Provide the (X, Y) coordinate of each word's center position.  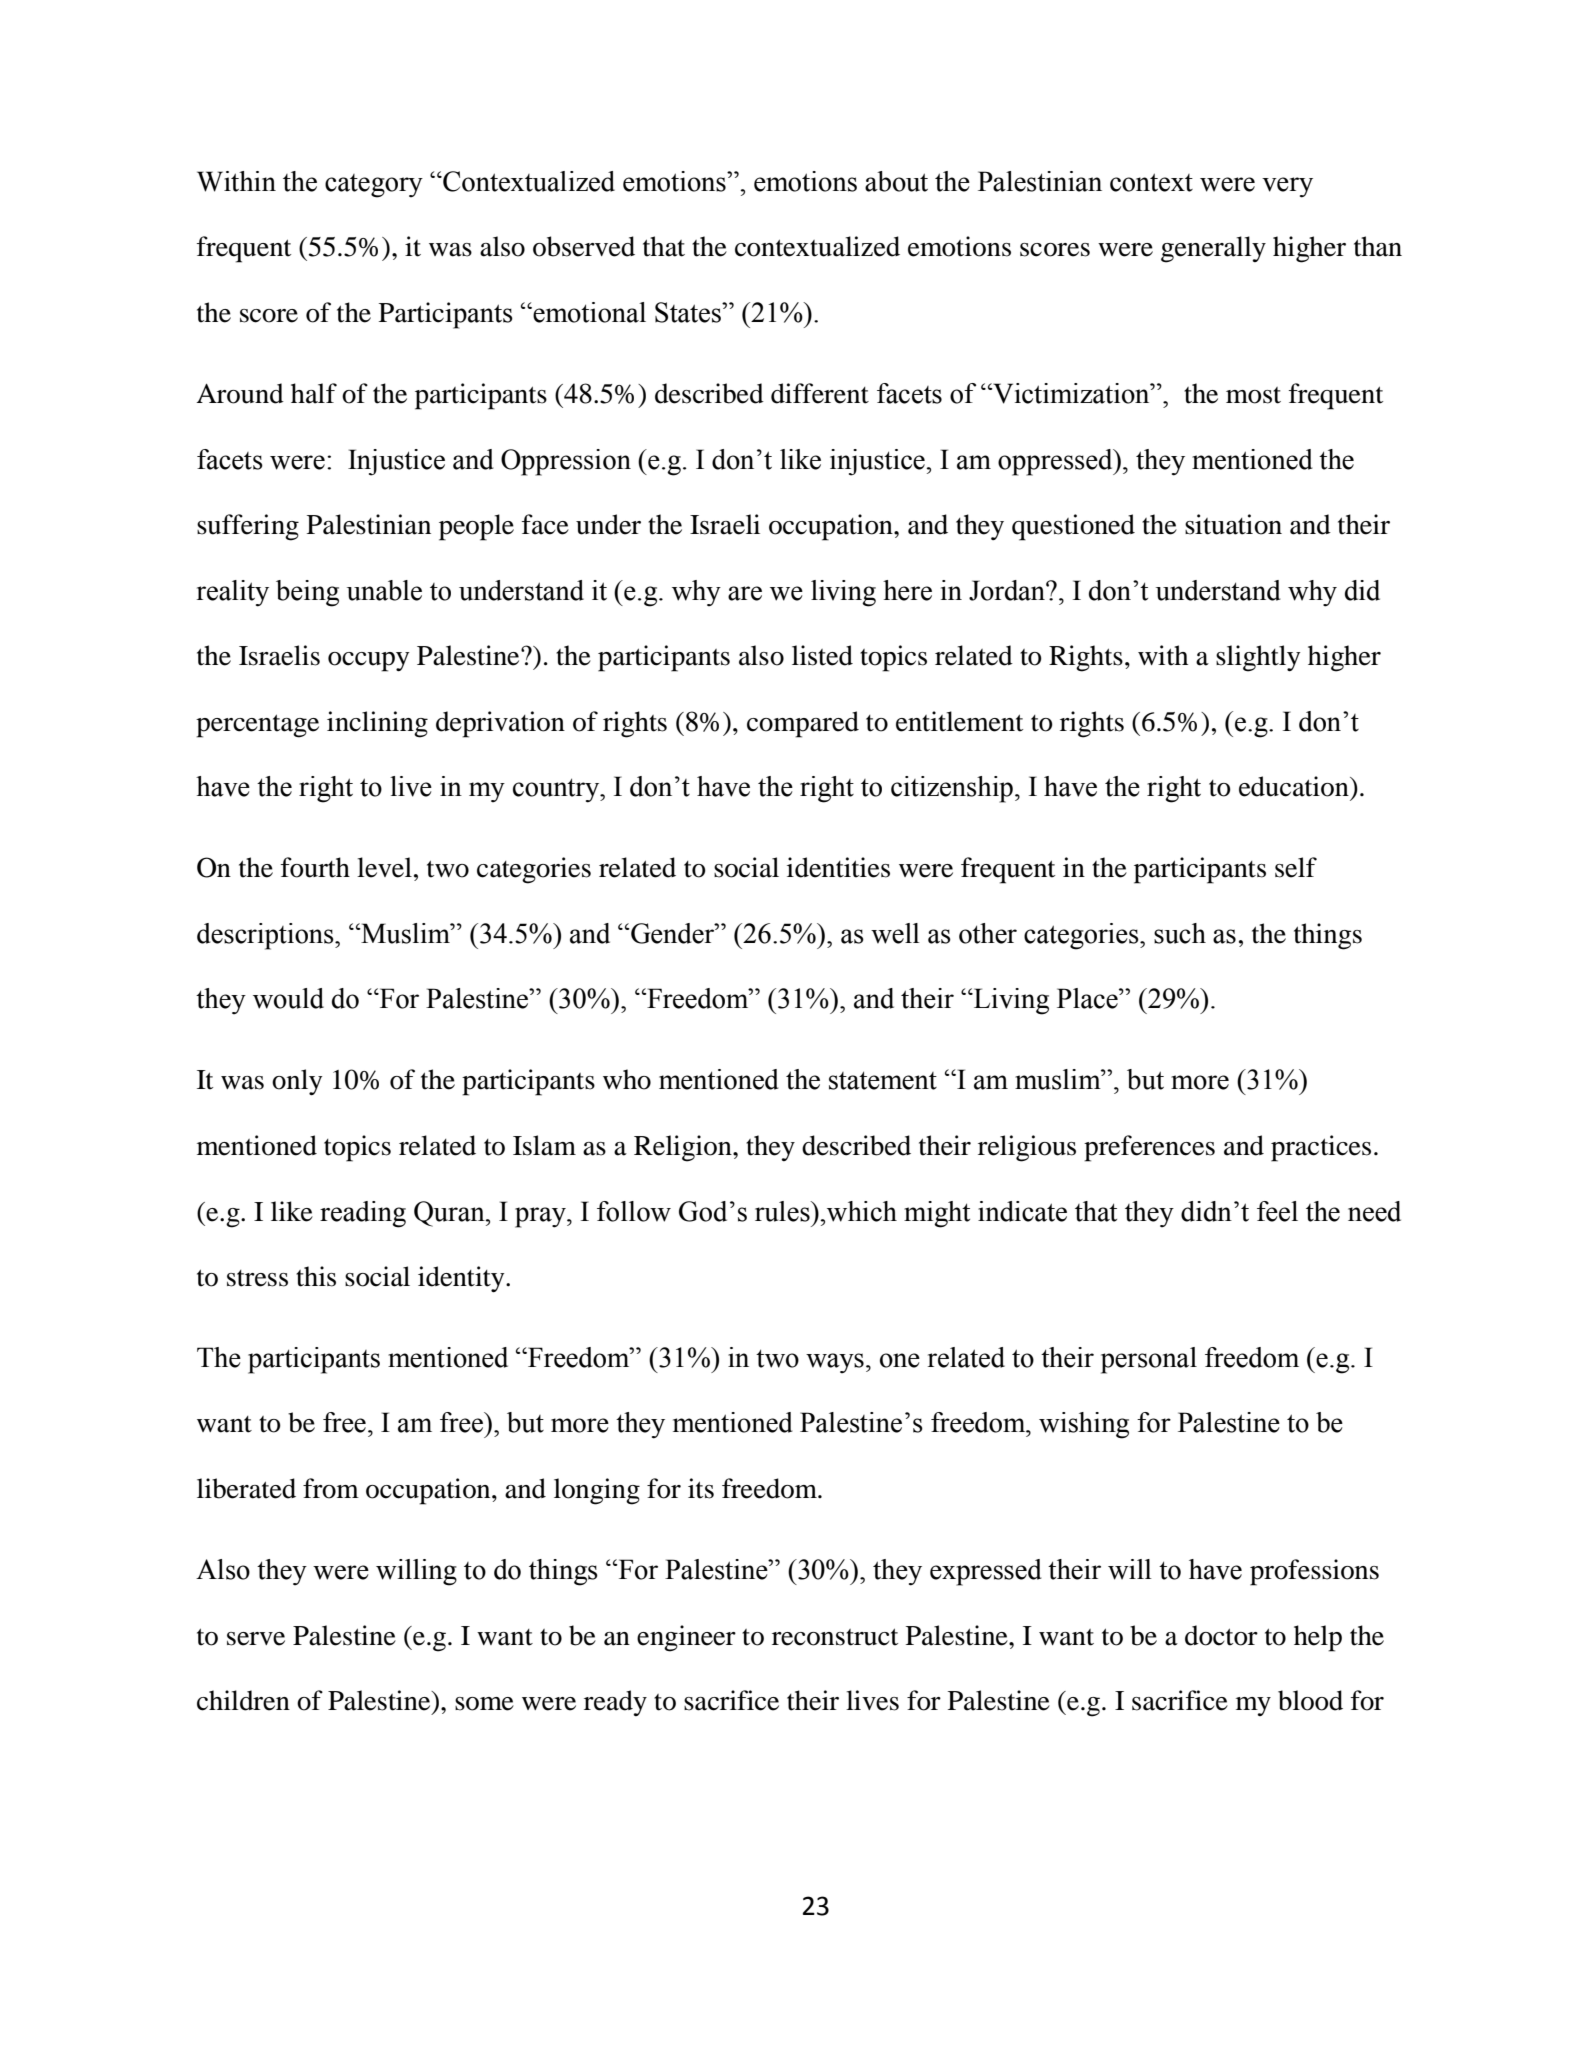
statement (883, 1080)
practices (1321, 1148)
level (384, 867)
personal (1149, 1360)
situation (1233, 524)
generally (1213, 249)
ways (835, 1363)
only (297, 1082)
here (907, 590)
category (374, 186)
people (476, 527)
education (1295, 786)
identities (838, 867)
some (484, 1704)
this (316, 1276)
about (896, 181)
